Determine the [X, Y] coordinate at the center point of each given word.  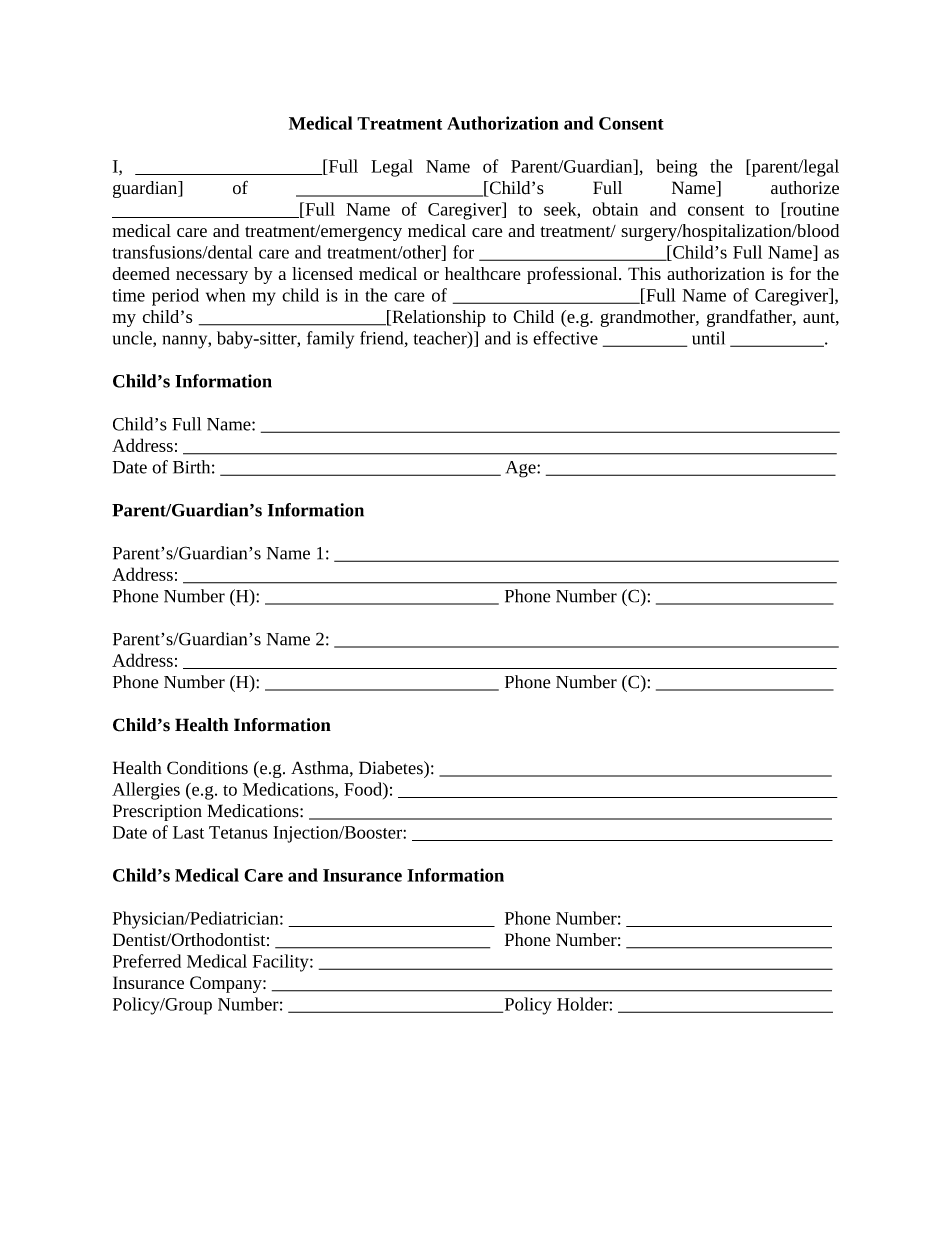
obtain [615, 209]
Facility [282, 963]
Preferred [147, 961]
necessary [212, 277]
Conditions [207, 768]
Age [522, 469]
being [677, 168]
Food [364, 789]
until [708, 338]
